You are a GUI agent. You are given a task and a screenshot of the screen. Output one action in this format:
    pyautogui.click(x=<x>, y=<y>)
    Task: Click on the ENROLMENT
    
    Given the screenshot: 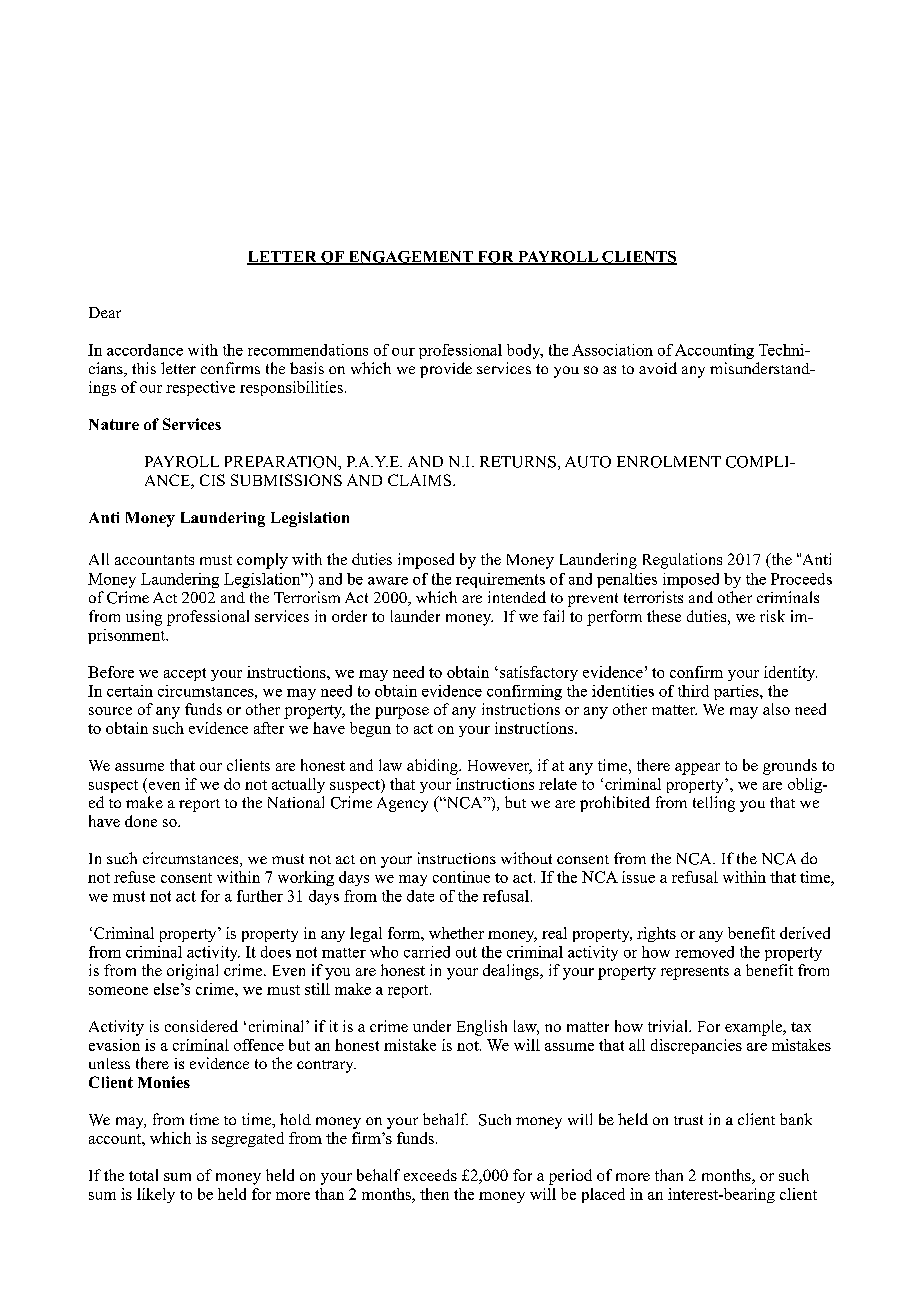 What is the action you would take?
    pyautogui.click(x=669, y=462)
